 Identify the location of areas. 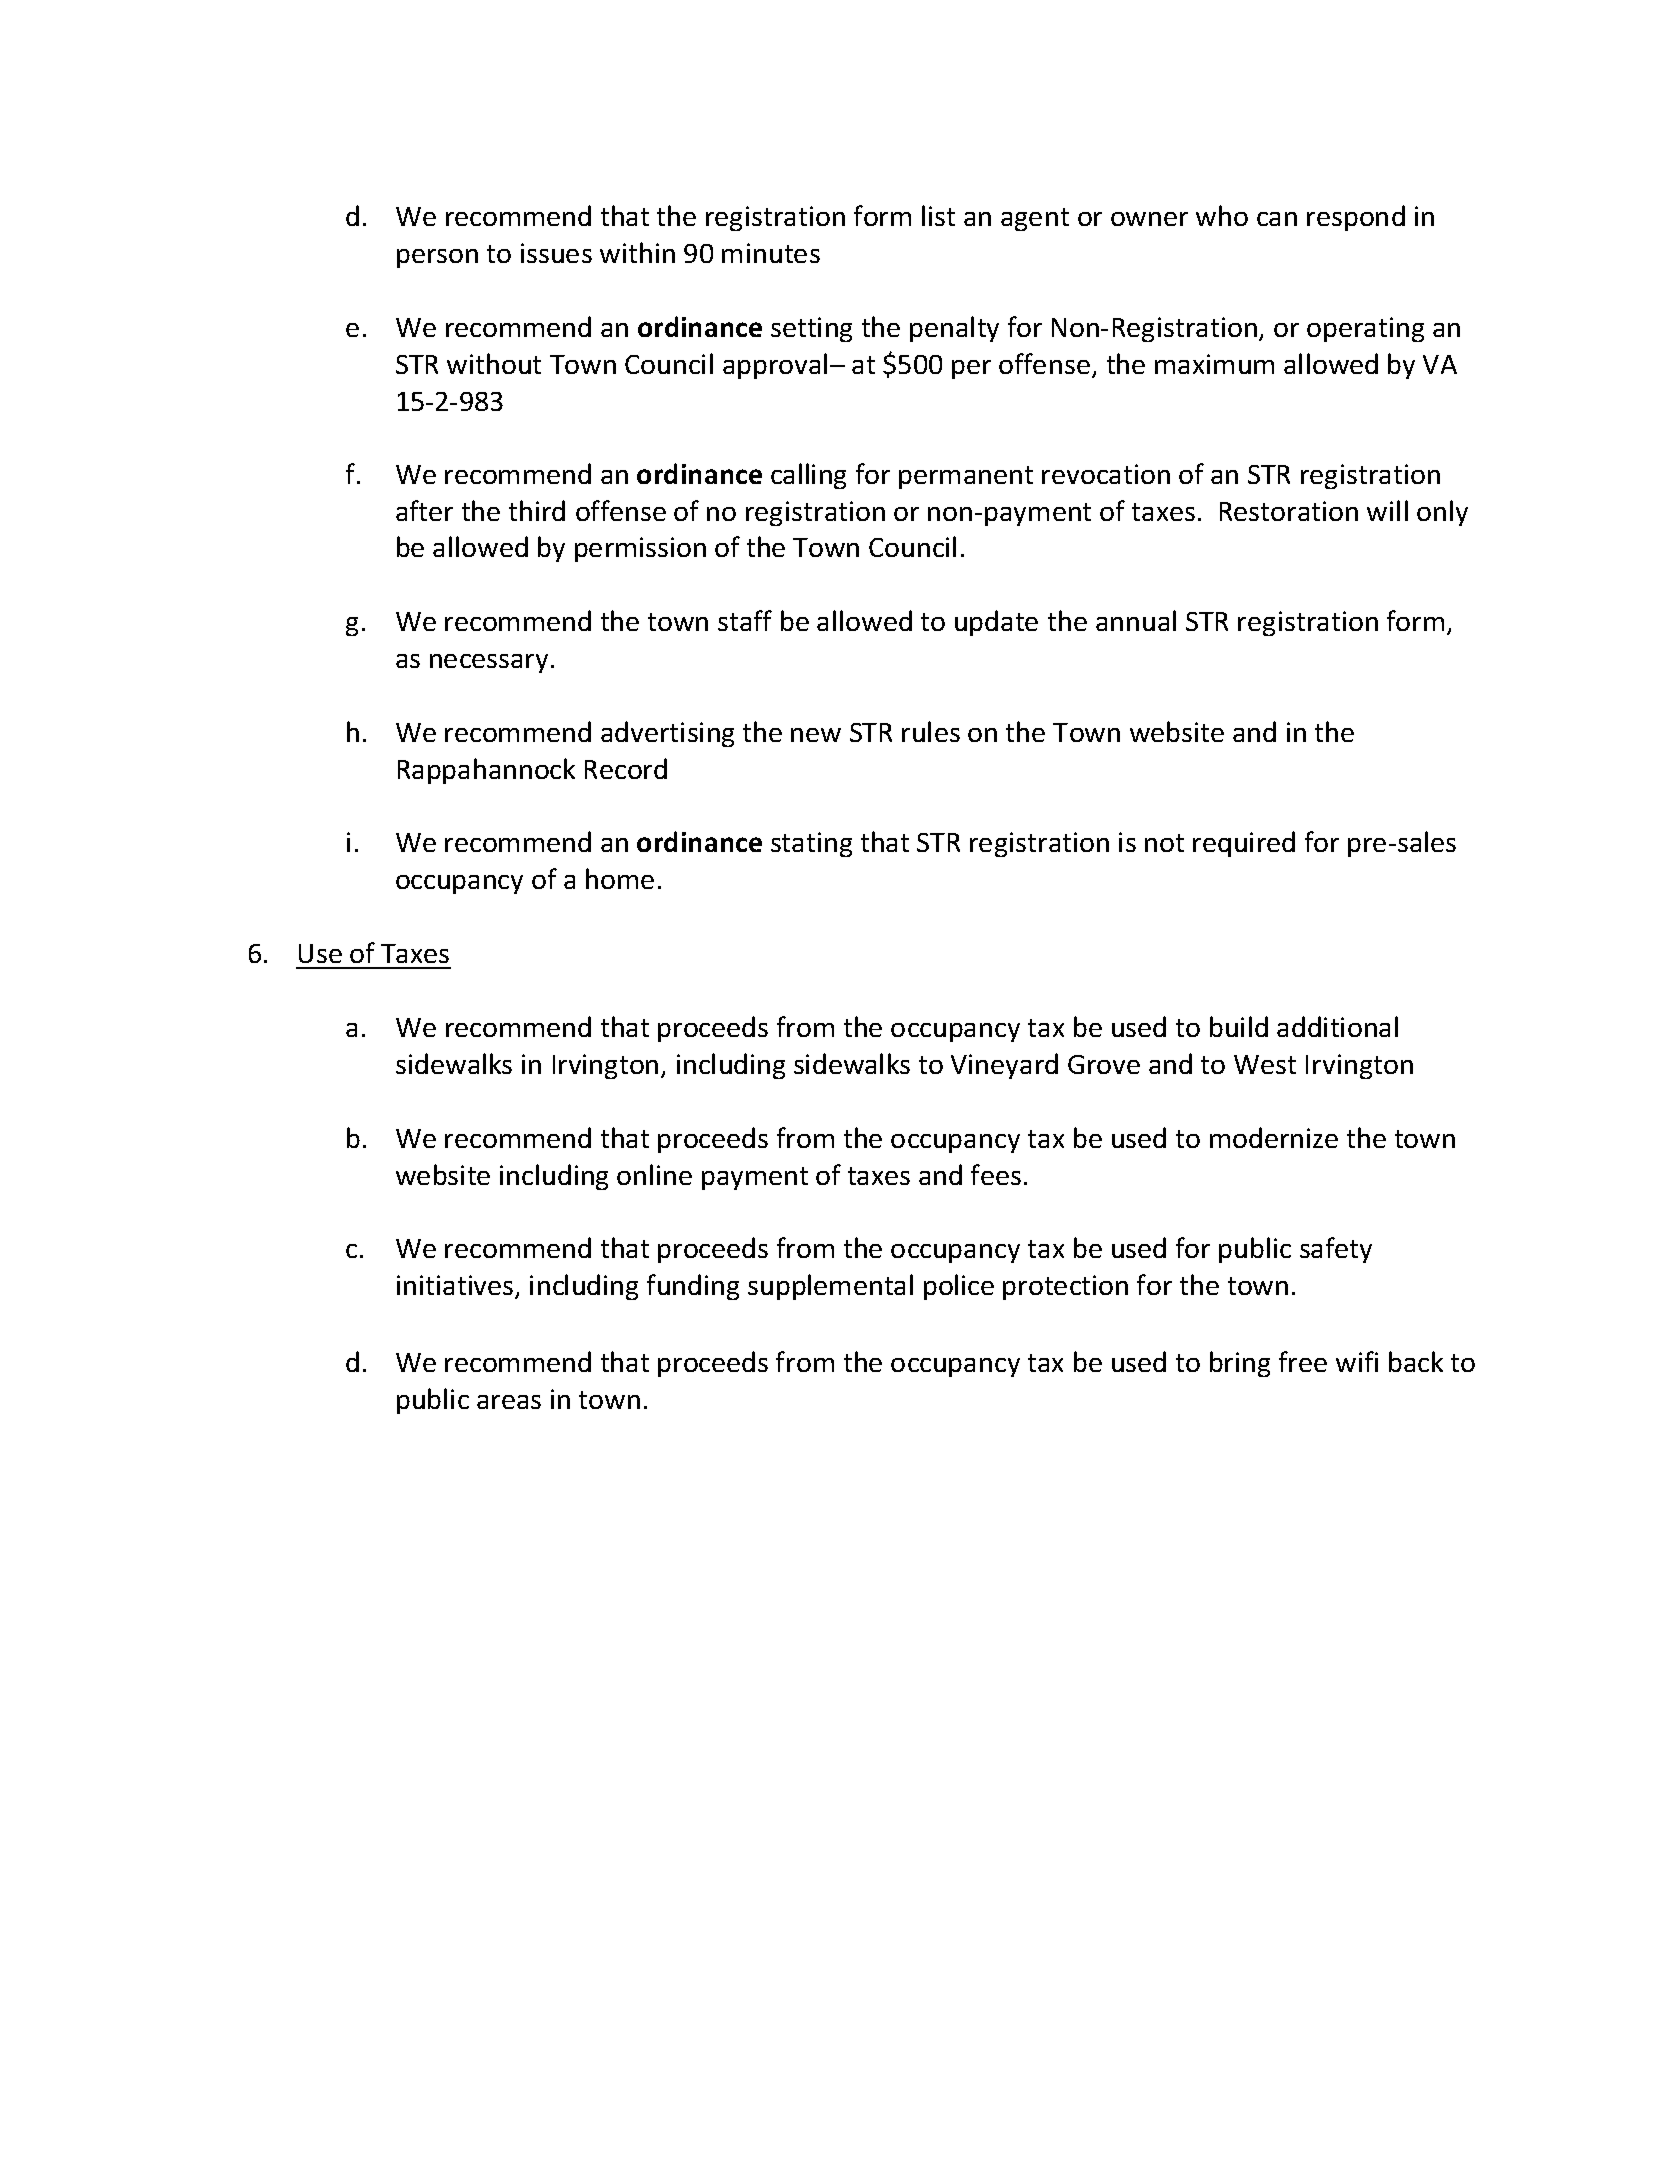
(509, 1402).
